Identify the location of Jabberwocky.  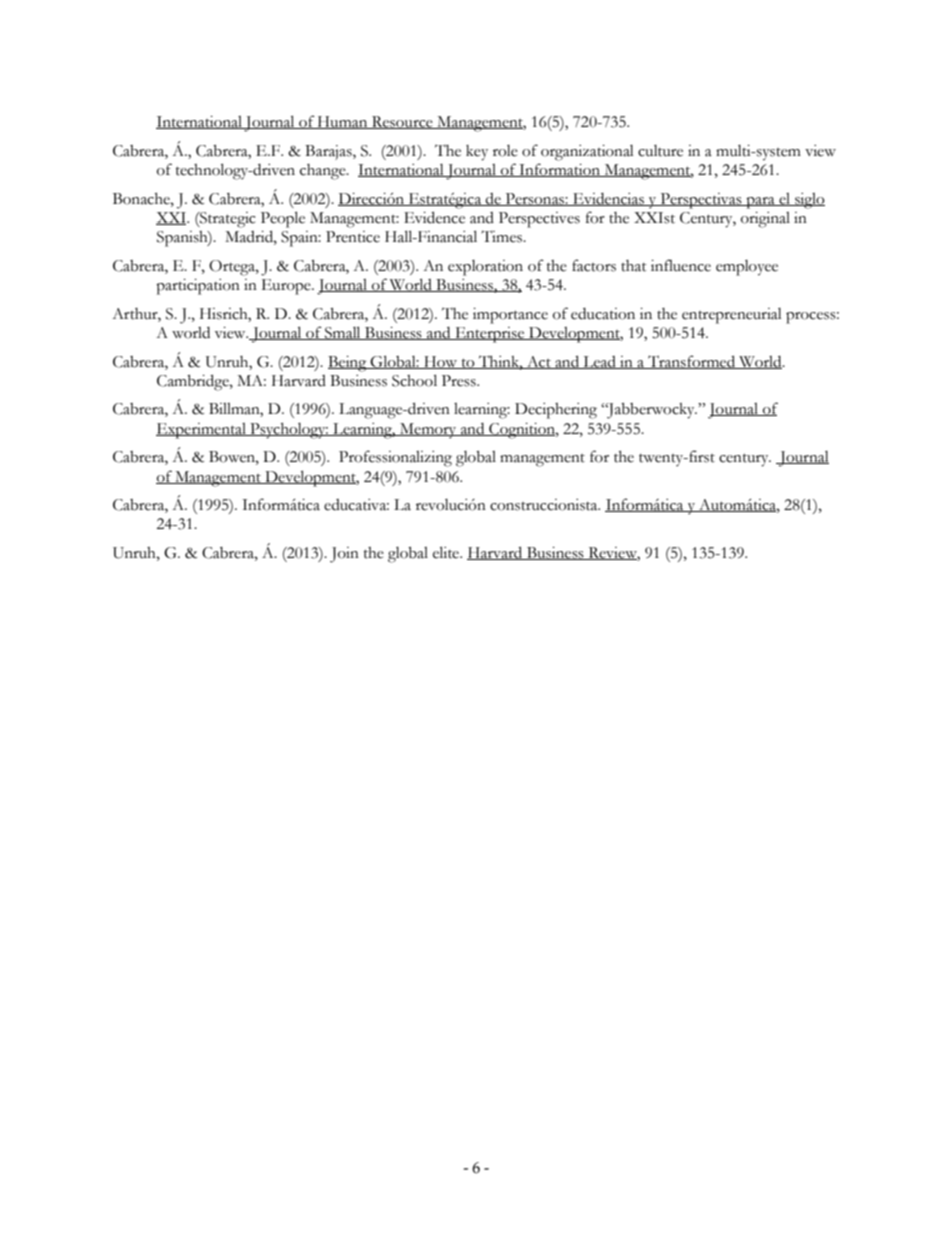
(651, 411).
